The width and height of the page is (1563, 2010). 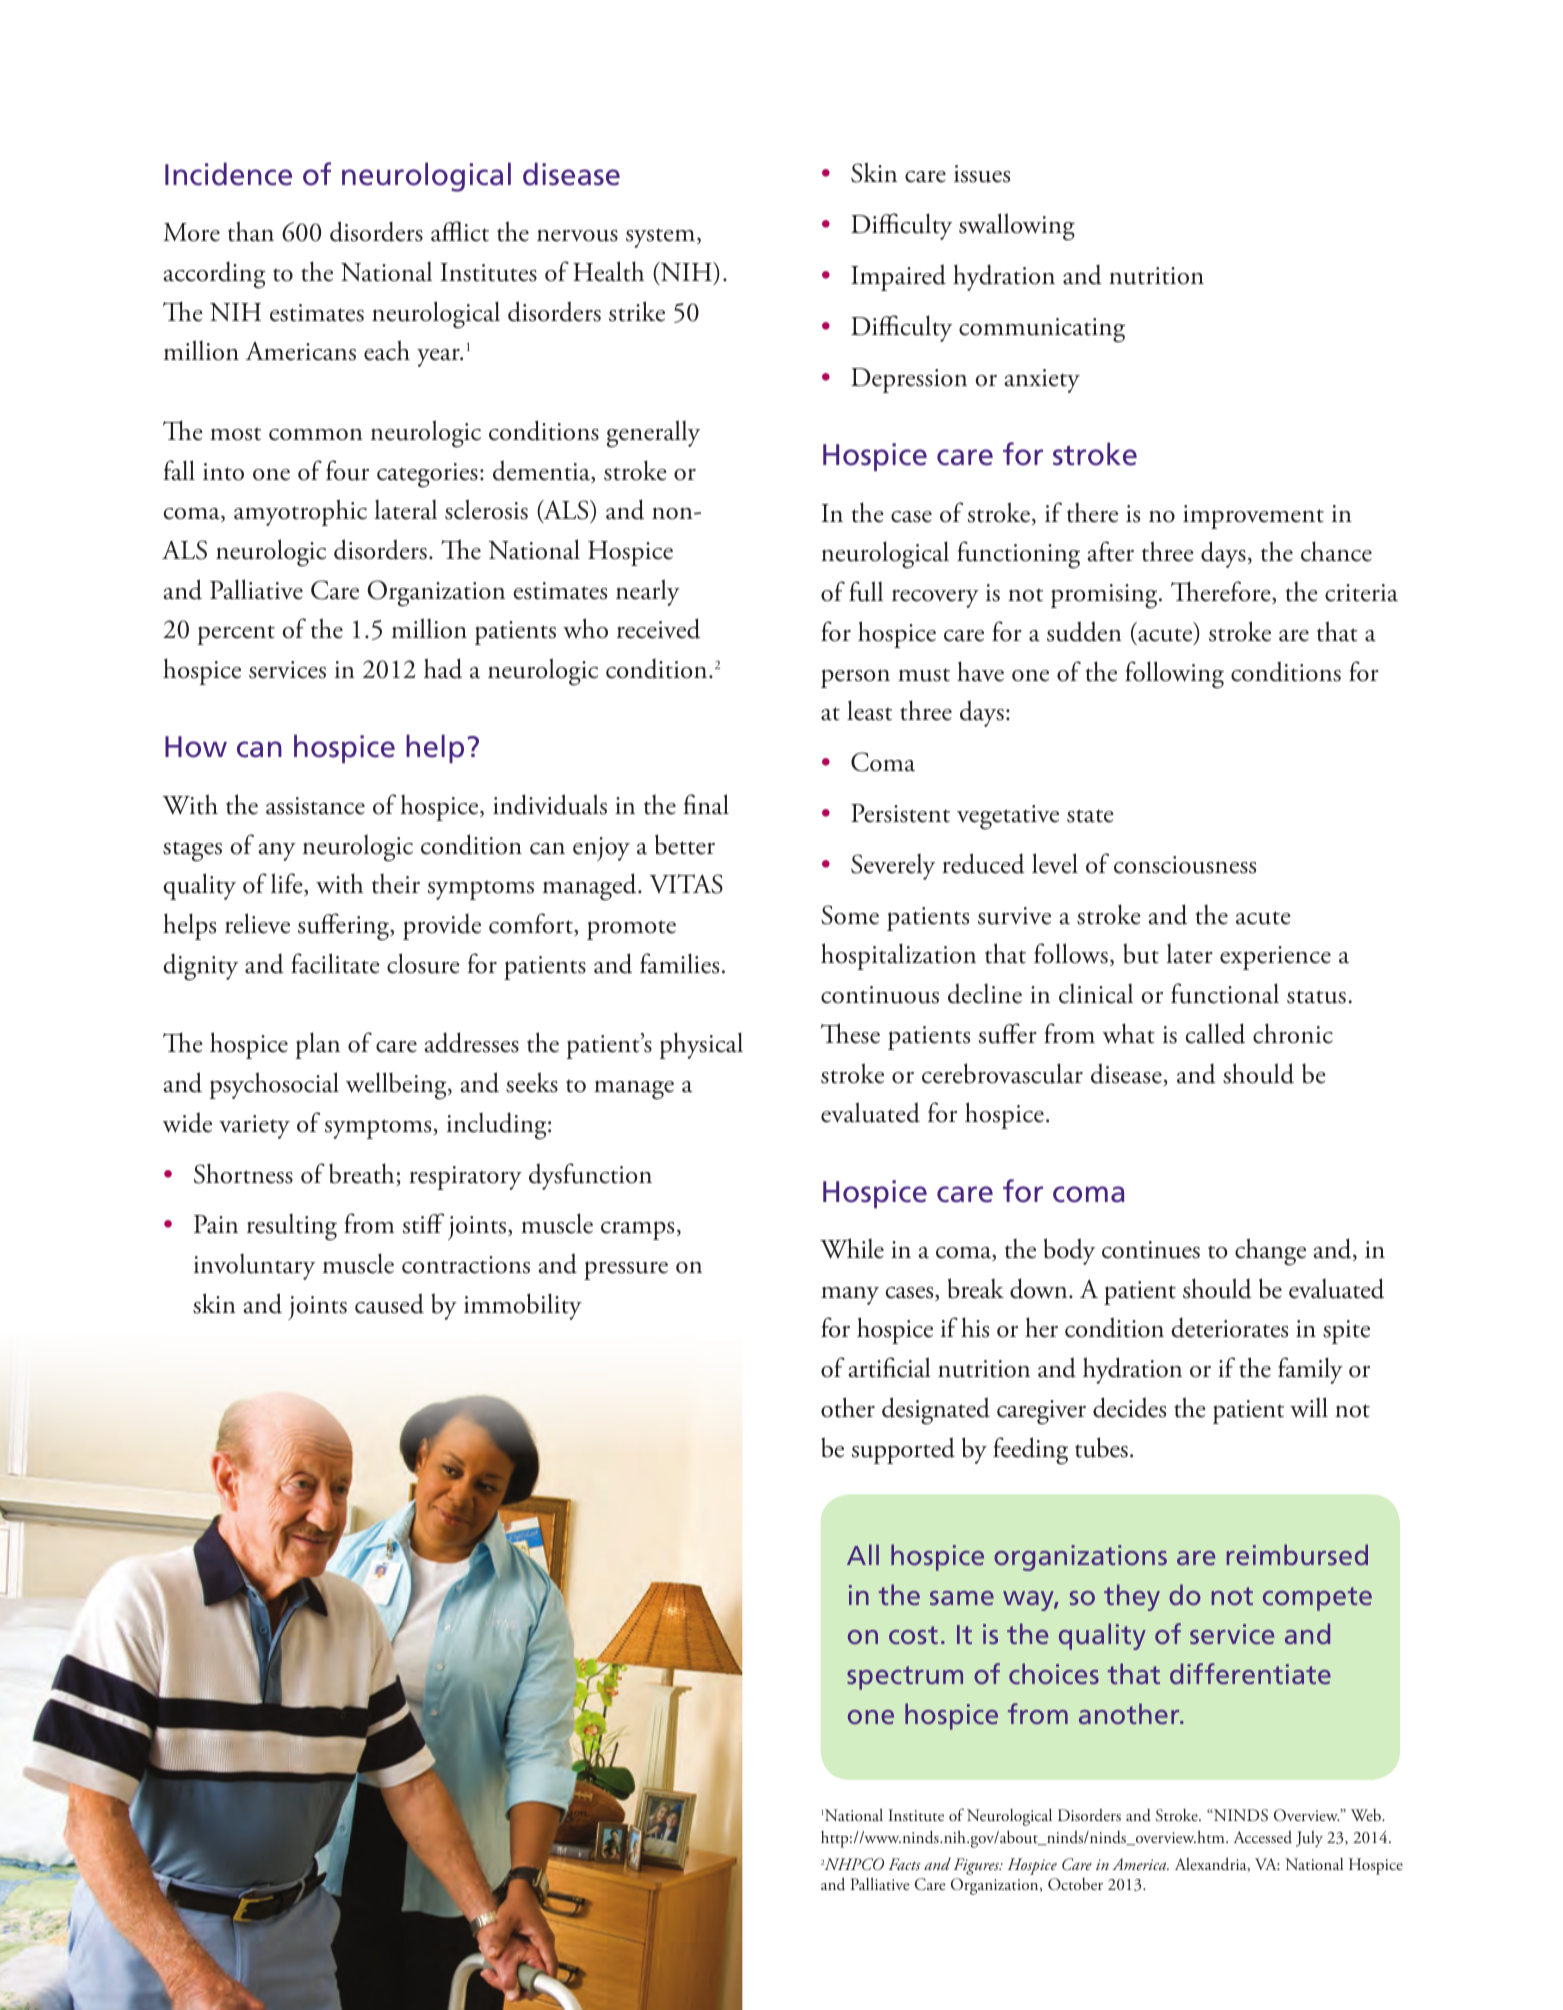 What do you see at coordinates (1262, 1837) in the page?
I see `Accessed` at bounding box center [1262, 1837].
